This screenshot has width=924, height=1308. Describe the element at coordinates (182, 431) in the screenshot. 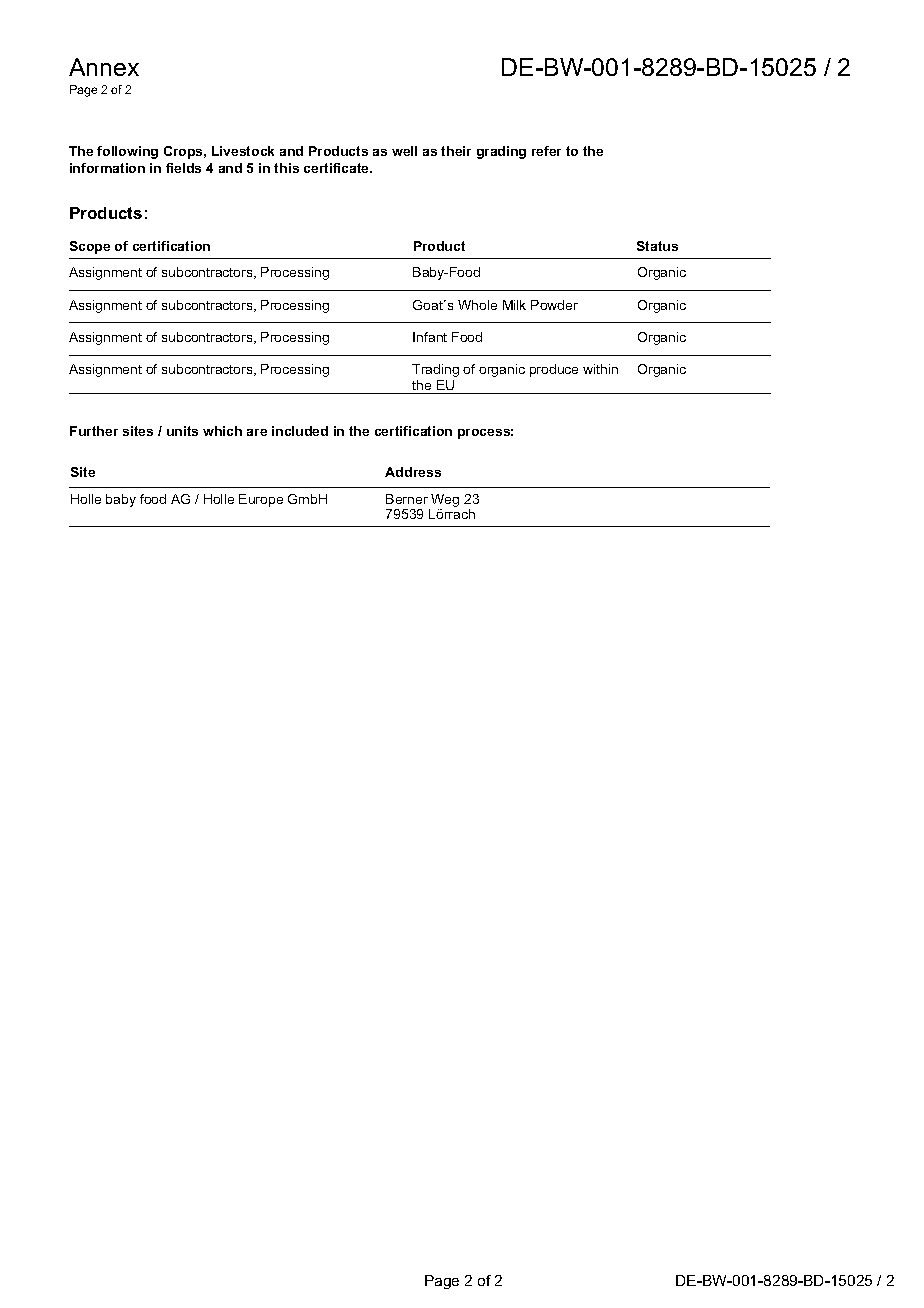

I see `units` at that location.
